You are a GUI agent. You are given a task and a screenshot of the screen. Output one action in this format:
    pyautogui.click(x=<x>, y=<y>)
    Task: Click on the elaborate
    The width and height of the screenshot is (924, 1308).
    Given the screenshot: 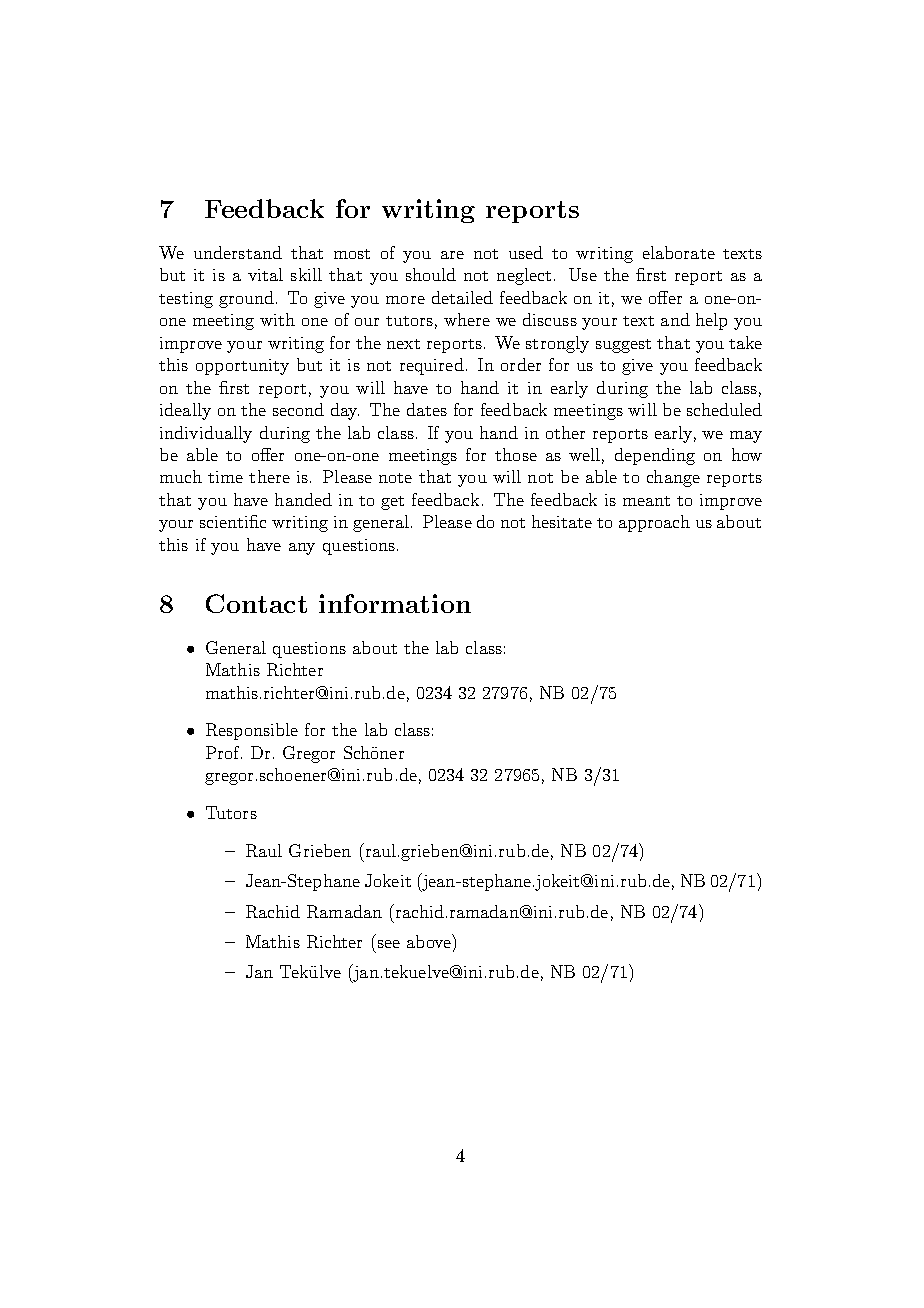 What is the action you would take?
    pyautogui.click(x=679, y=252)
